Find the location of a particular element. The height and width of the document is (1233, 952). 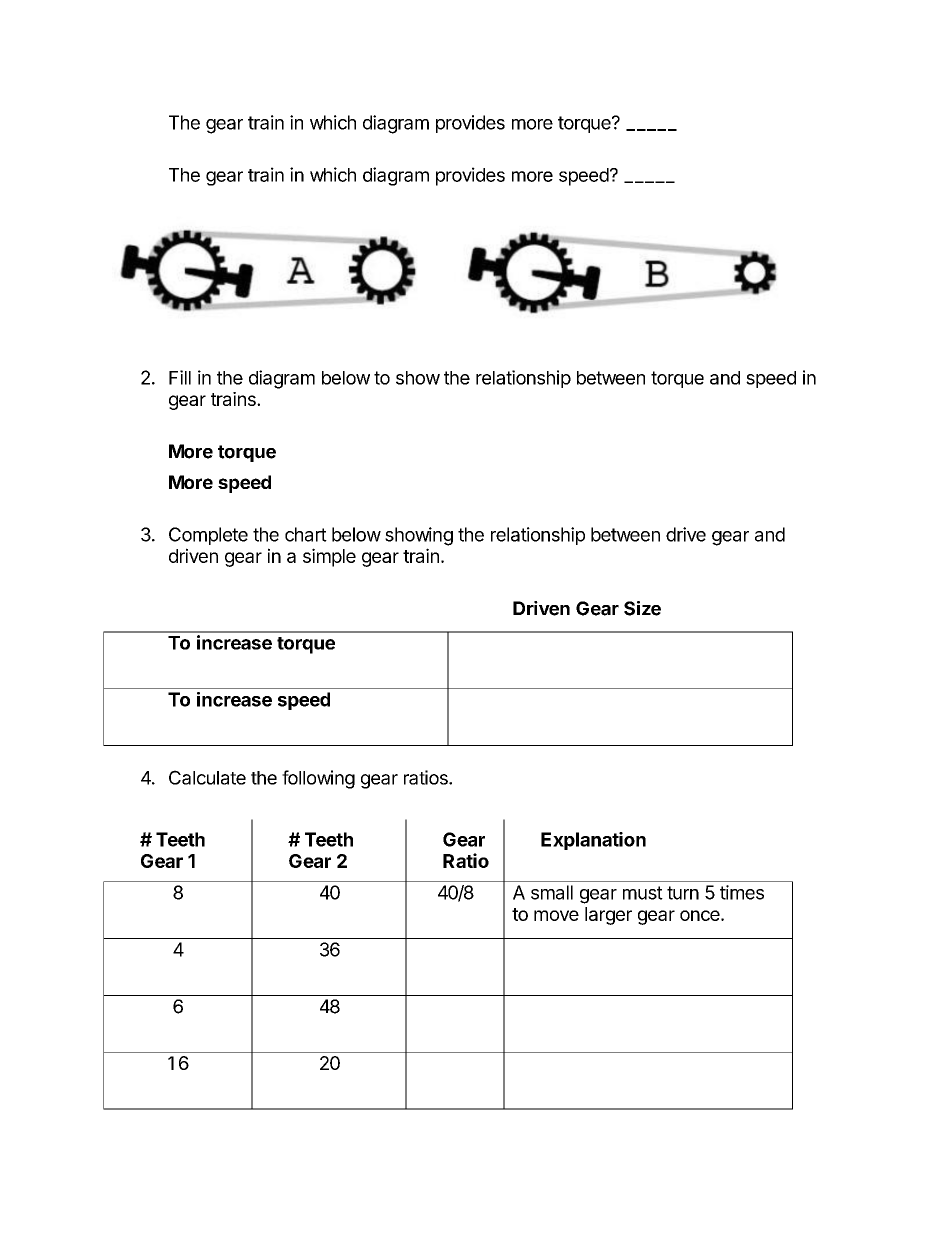

Explanation is located at coordinates (593, 841).
